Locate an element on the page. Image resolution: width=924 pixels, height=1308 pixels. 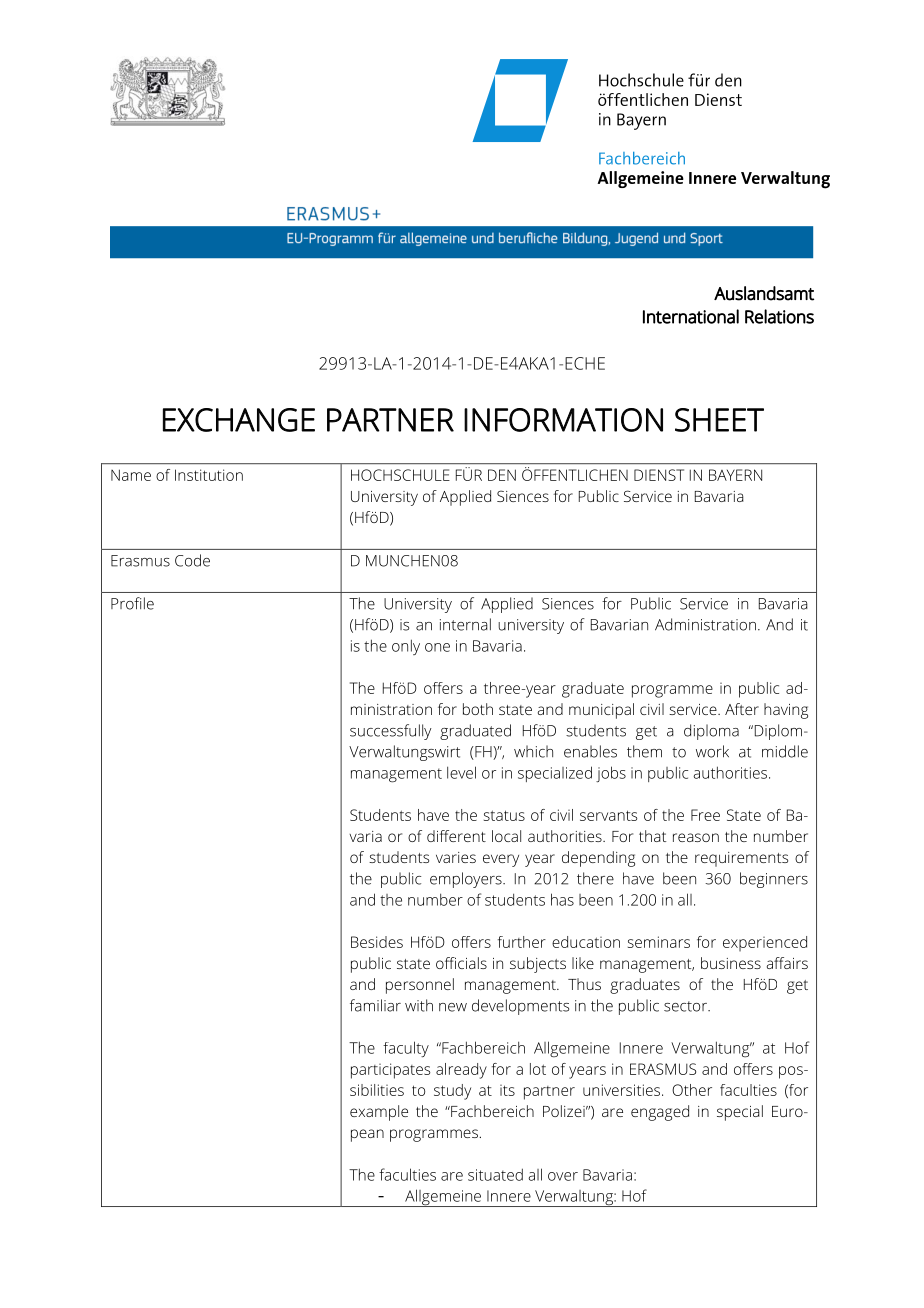
Free is located at coordinates (705, 815).
